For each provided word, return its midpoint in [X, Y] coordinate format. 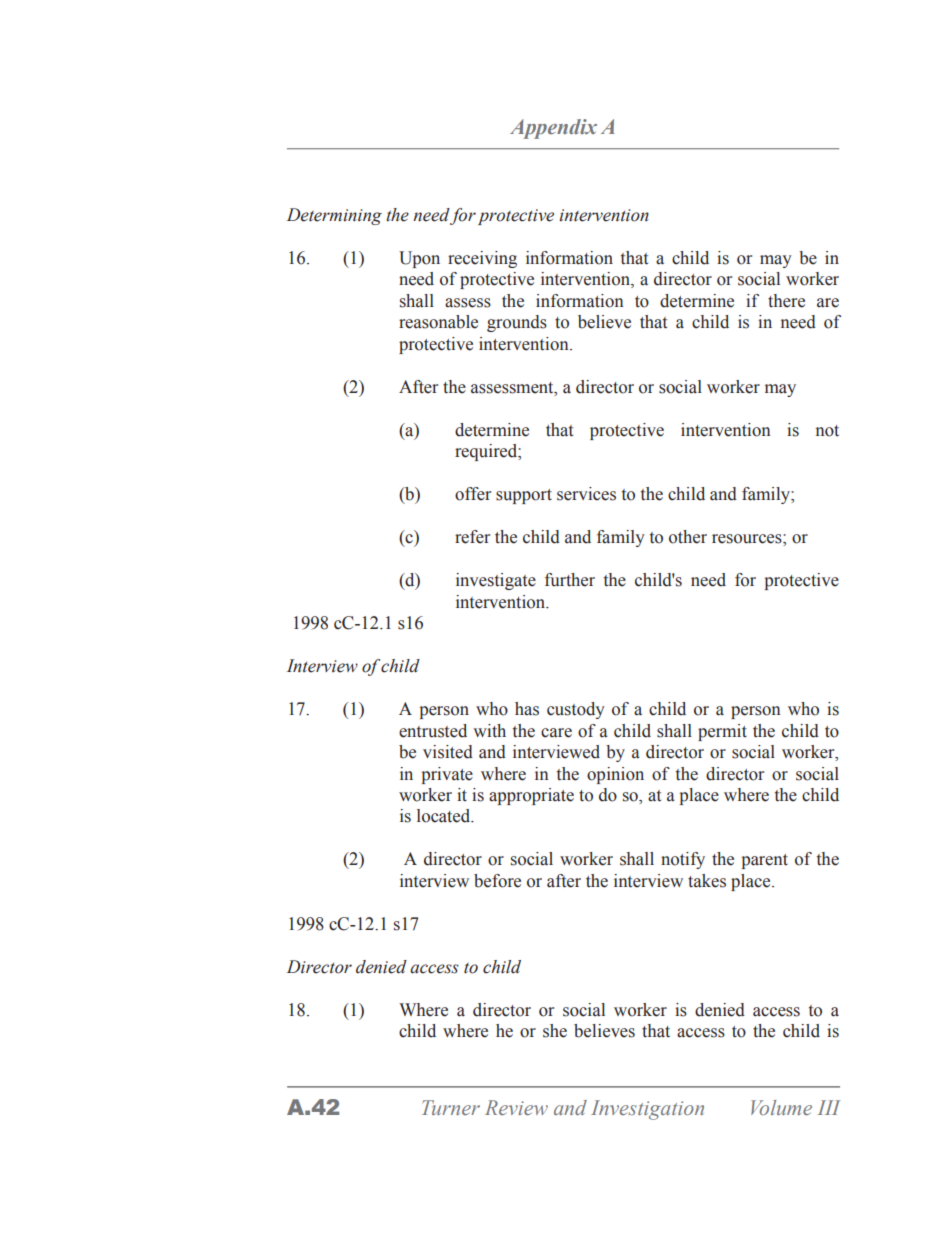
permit [722, 732]
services [586, 494]
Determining [334, 216]
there [786, 301]
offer [473, 494]
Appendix [553, 129]
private [447, 775]
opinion [615, 775]
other [688, 537]
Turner [451, 1107]
